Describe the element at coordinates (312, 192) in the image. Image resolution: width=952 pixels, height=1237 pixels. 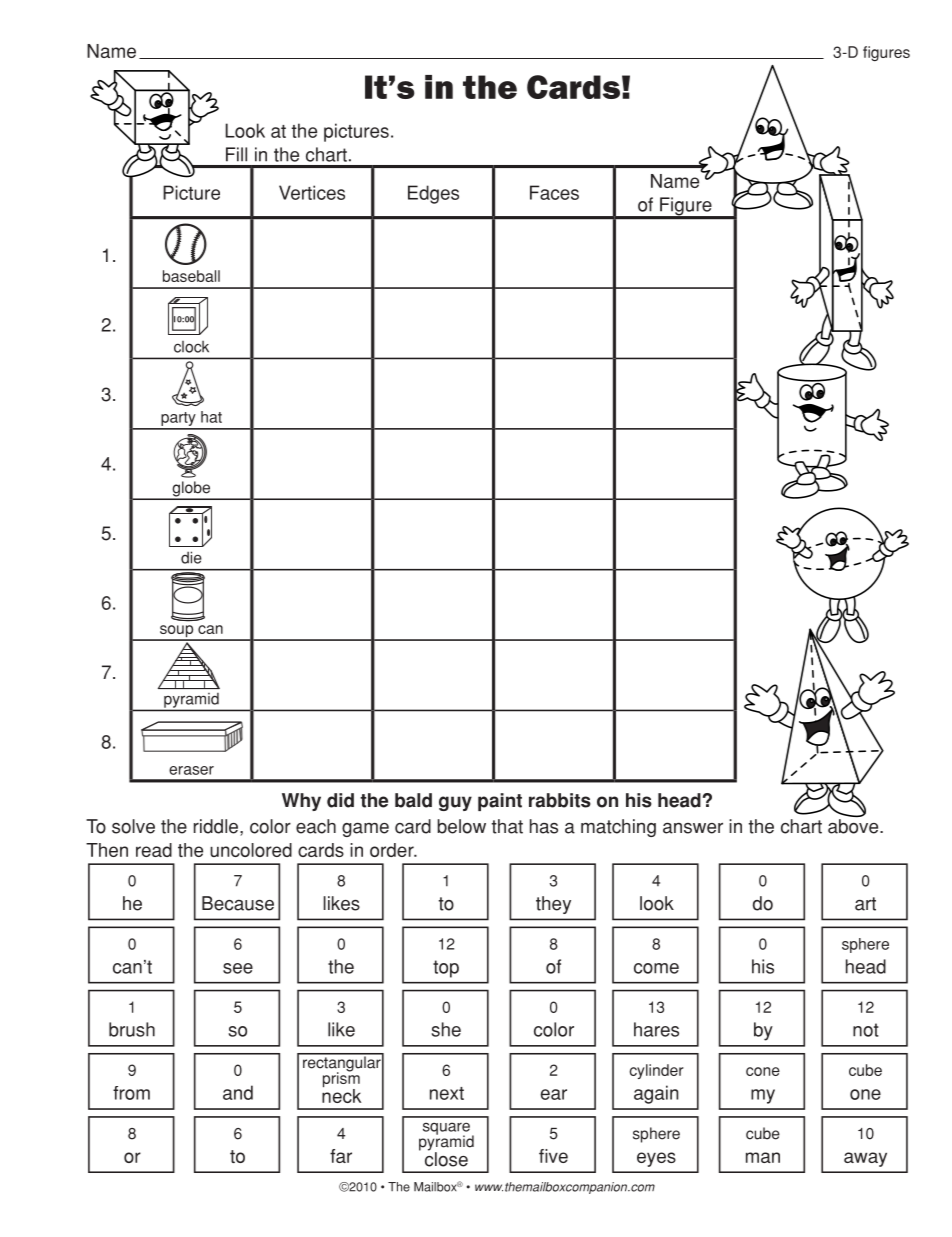
I see `Vertices` at that location.
